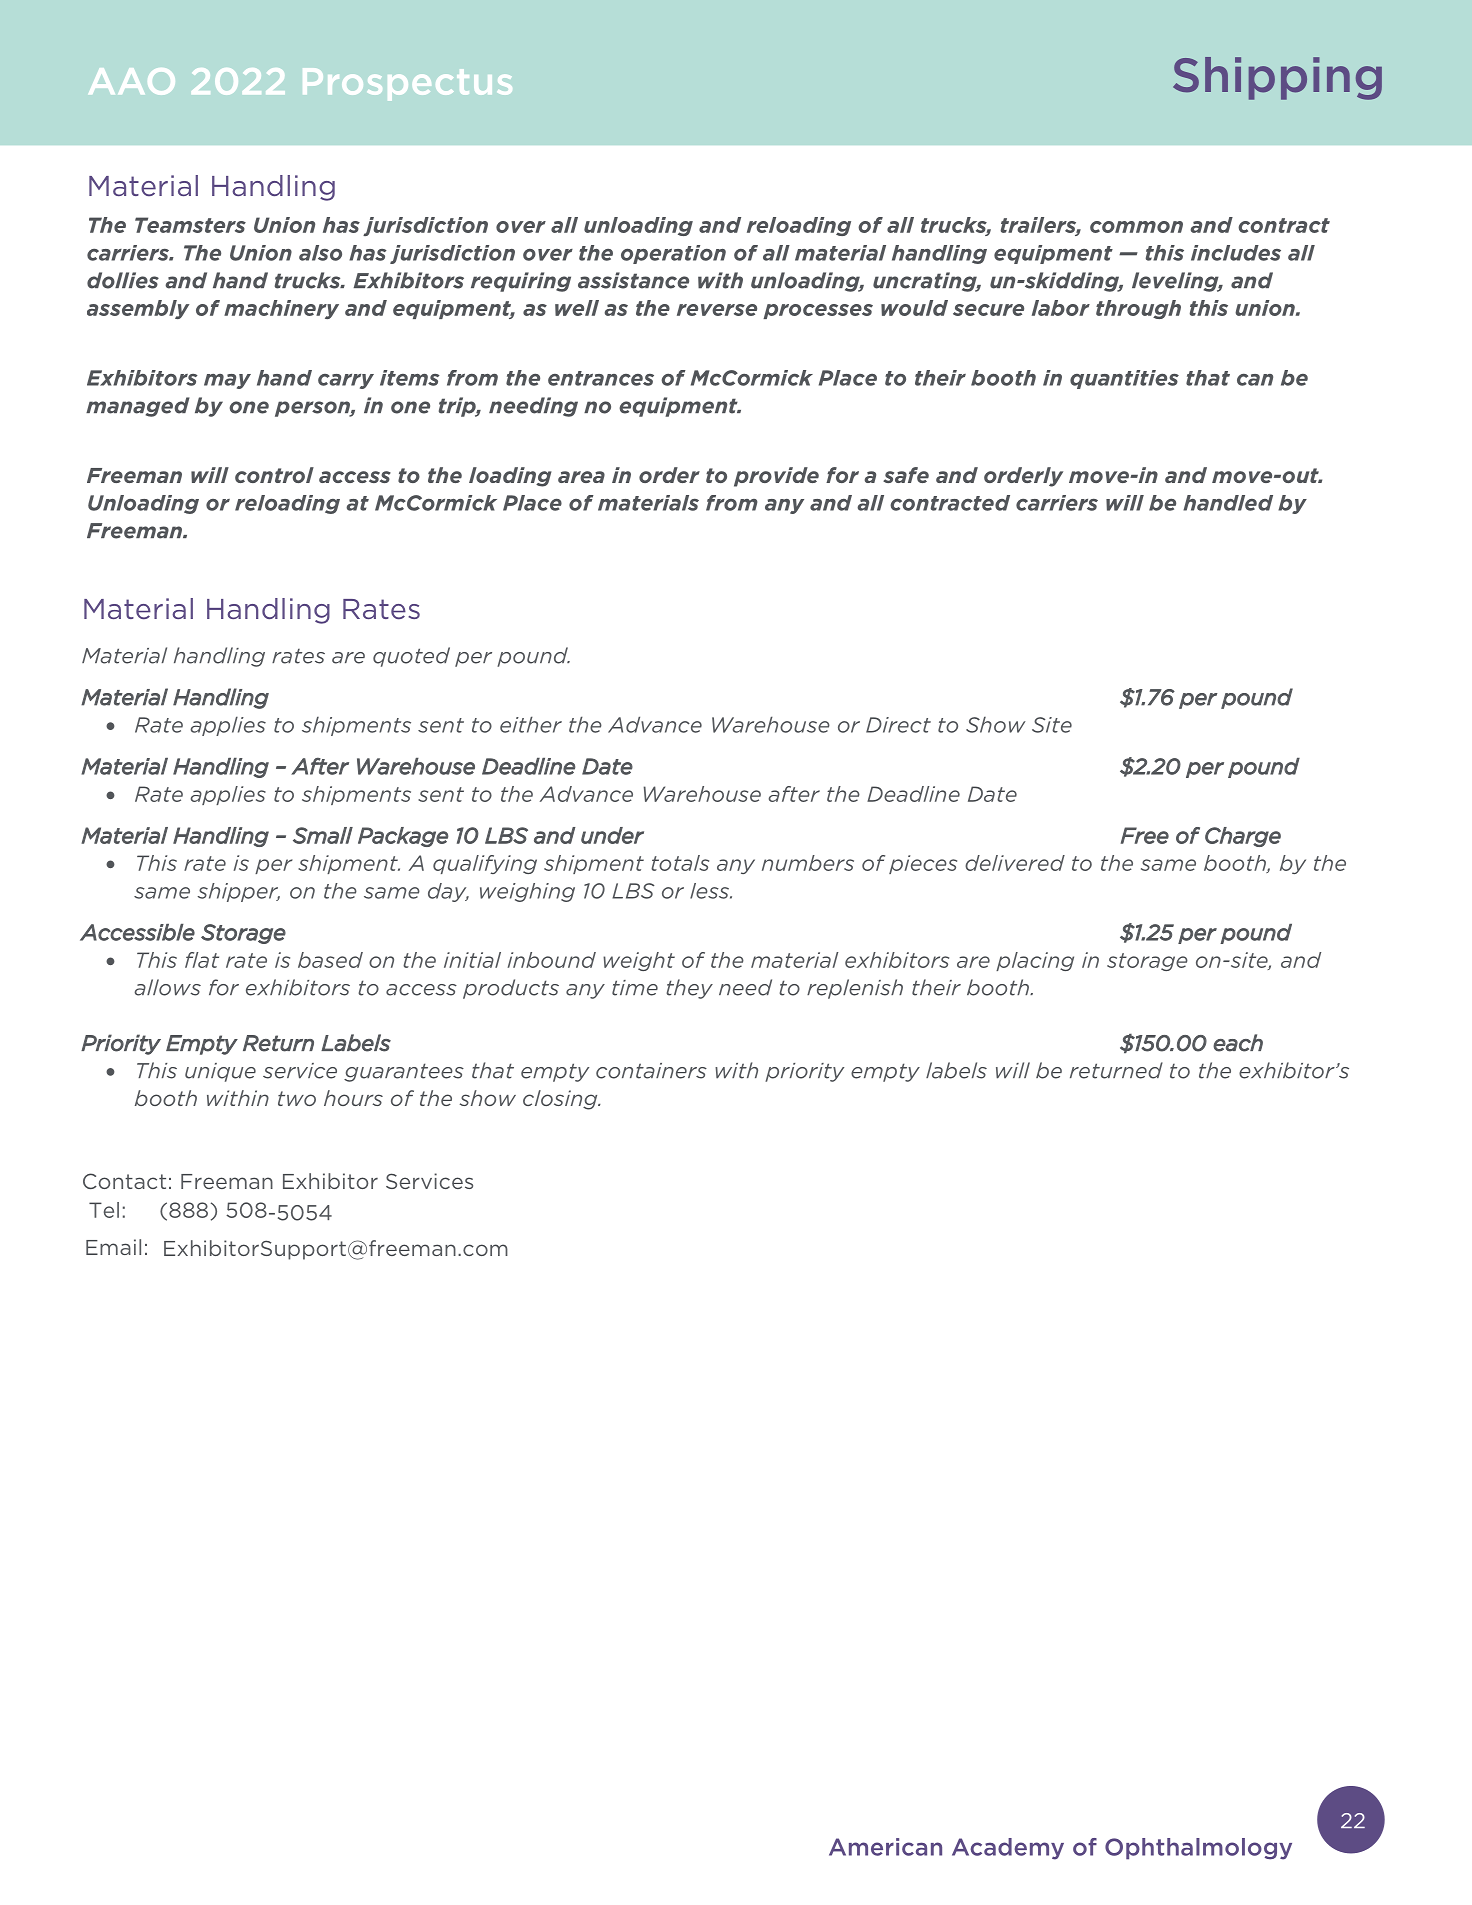 This page has height=1905, width=1472. I want to click on Teamsters, so click(190, 225).
